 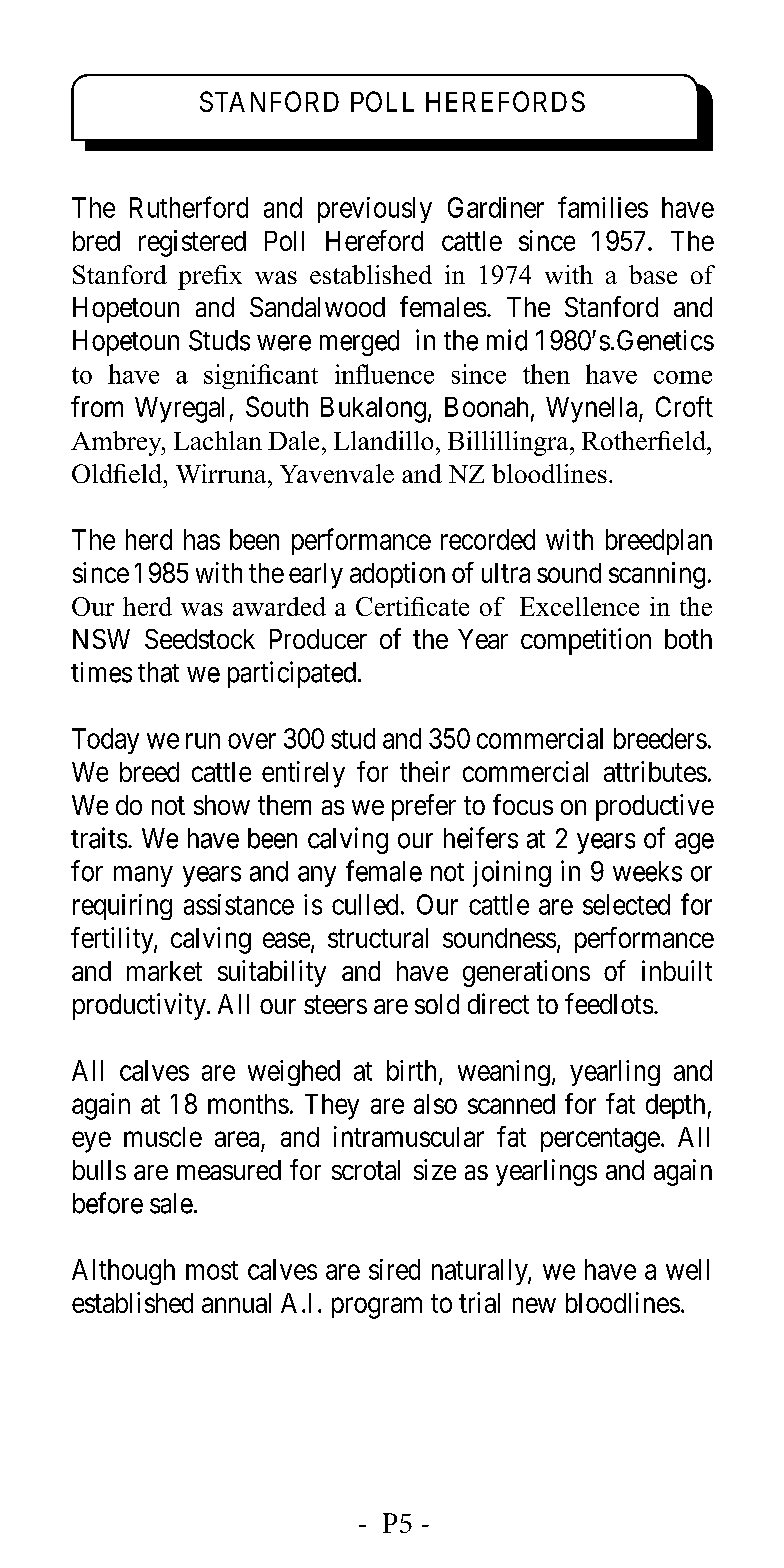 I want to click on attributes, so click(x=655, y=771).
